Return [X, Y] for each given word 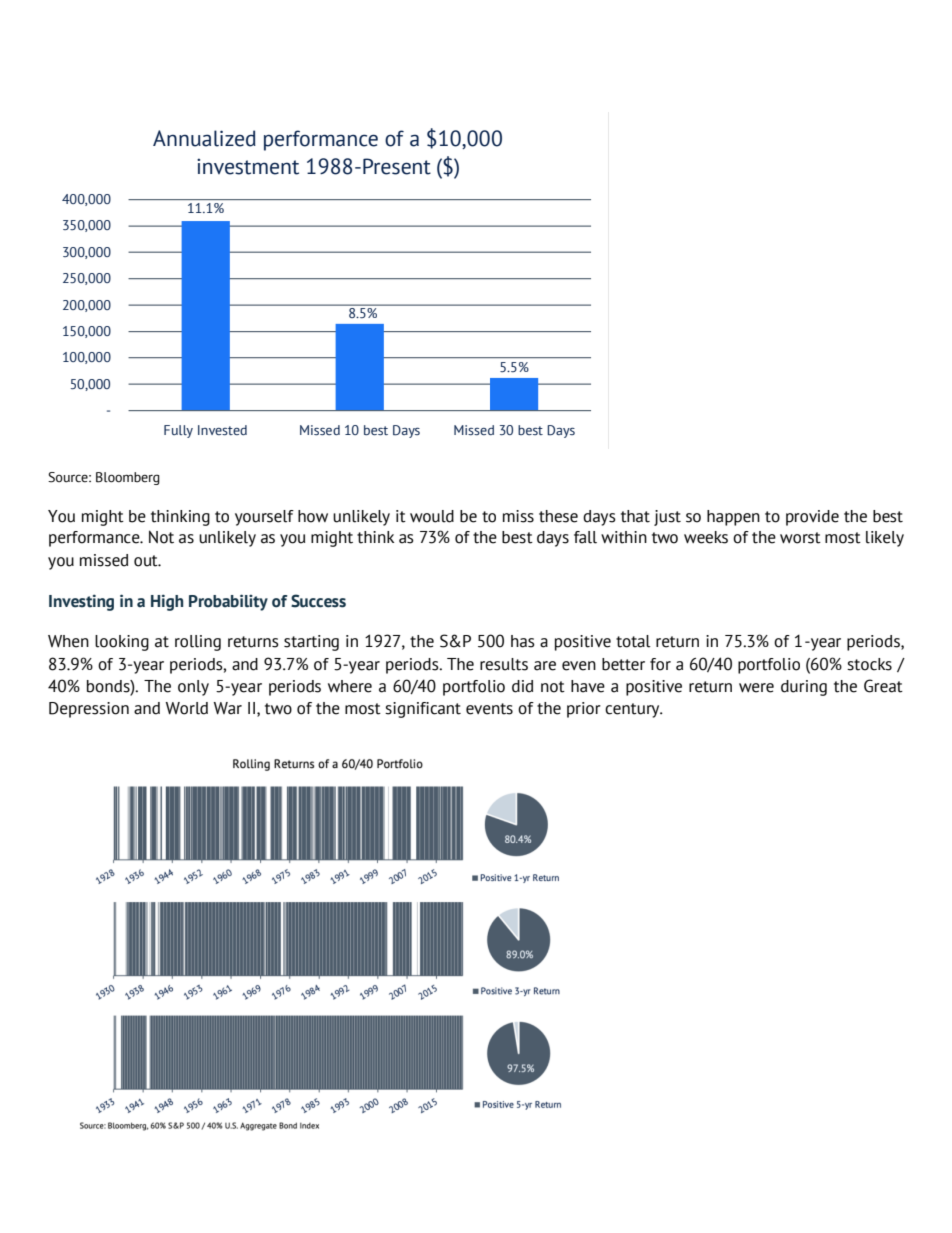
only [193, 688]
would [432, 516]
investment [248, 166]
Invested [222, 430]
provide [812, 518]
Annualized [204, 138]
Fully [178, 431]
